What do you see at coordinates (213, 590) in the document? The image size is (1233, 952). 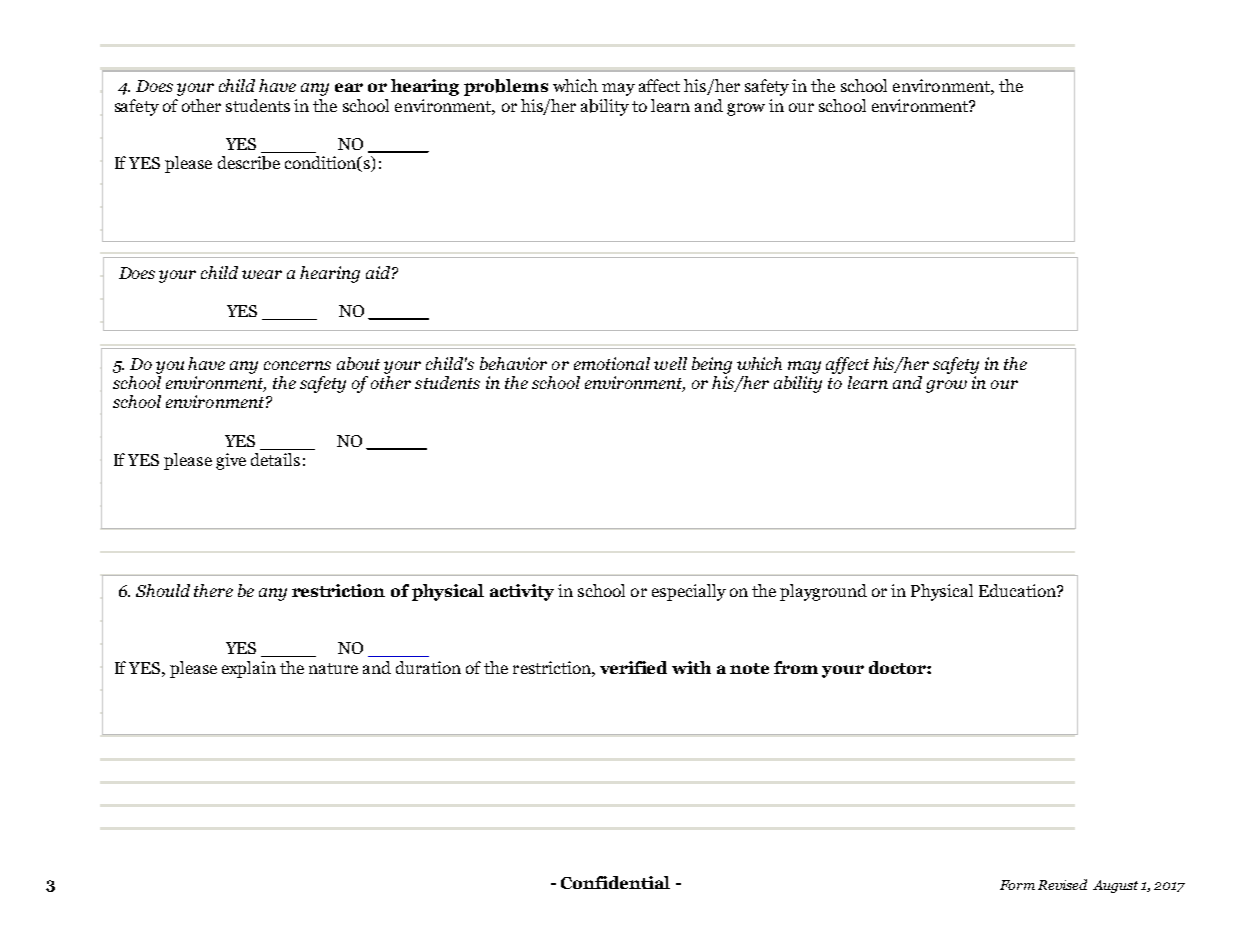 I see `there` at bounding box center [213, 590].
